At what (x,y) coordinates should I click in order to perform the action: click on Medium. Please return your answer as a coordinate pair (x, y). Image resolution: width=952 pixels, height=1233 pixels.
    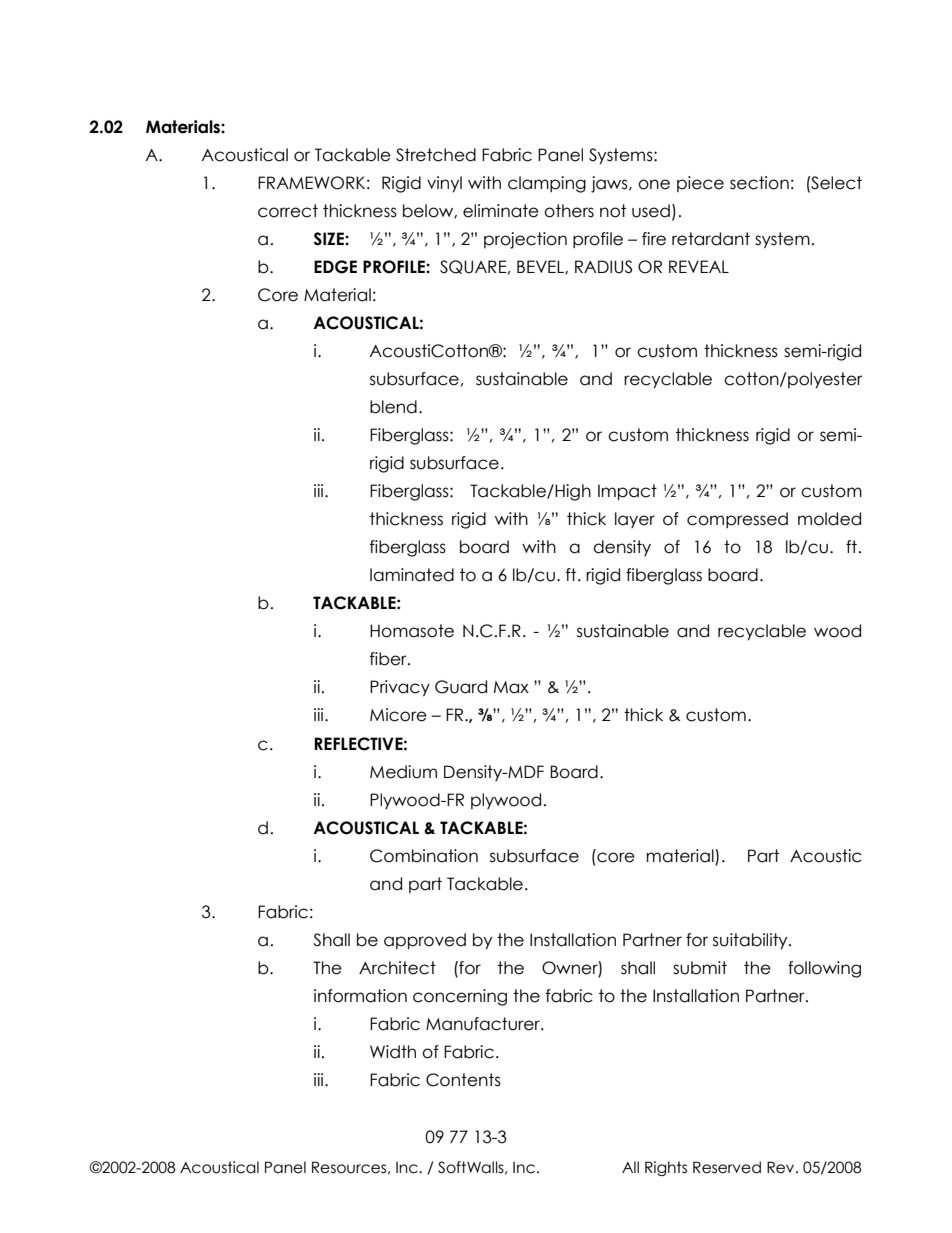
    Looking at the image, I should click on (403, 772).
